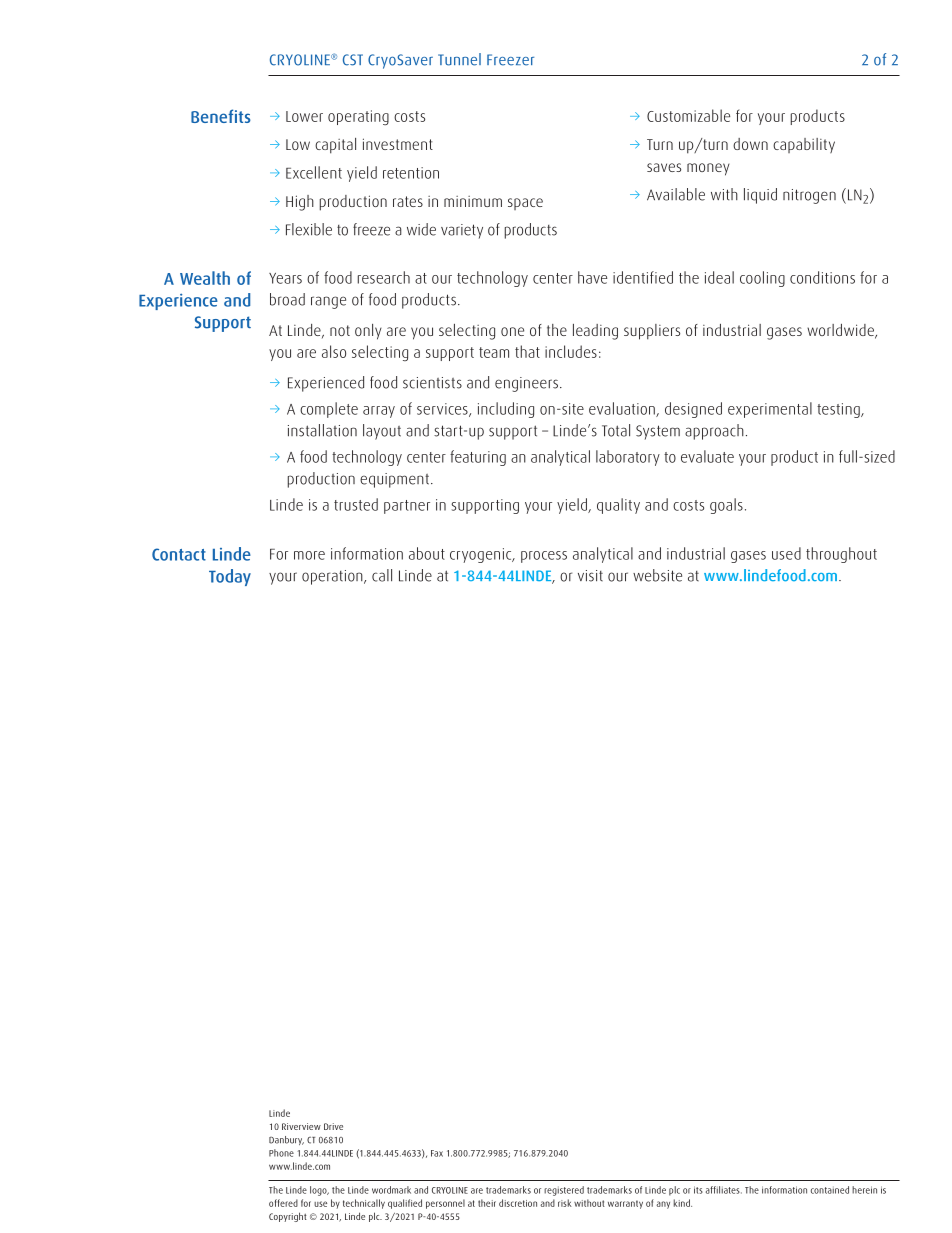 This screenshot has width=952, height=1233. Describe the element at coordinates (830, 1190) in the screenshot. I see `contained` at that location.
